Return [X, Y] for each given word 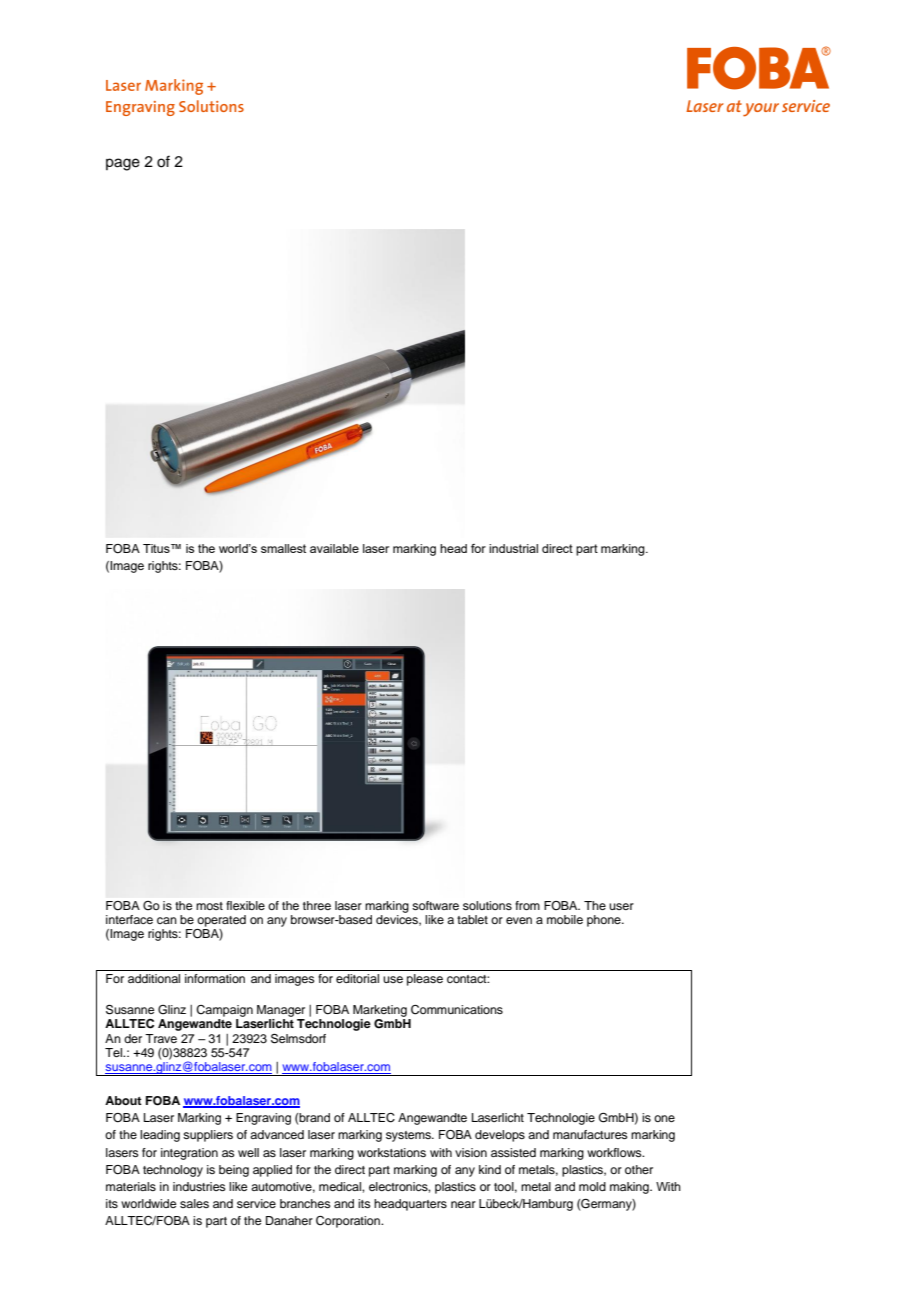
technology [173, 1171]
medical [341, 1186]
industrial [513, 548]
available [334, 548]
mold [592, 1186]
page [123, 164]
